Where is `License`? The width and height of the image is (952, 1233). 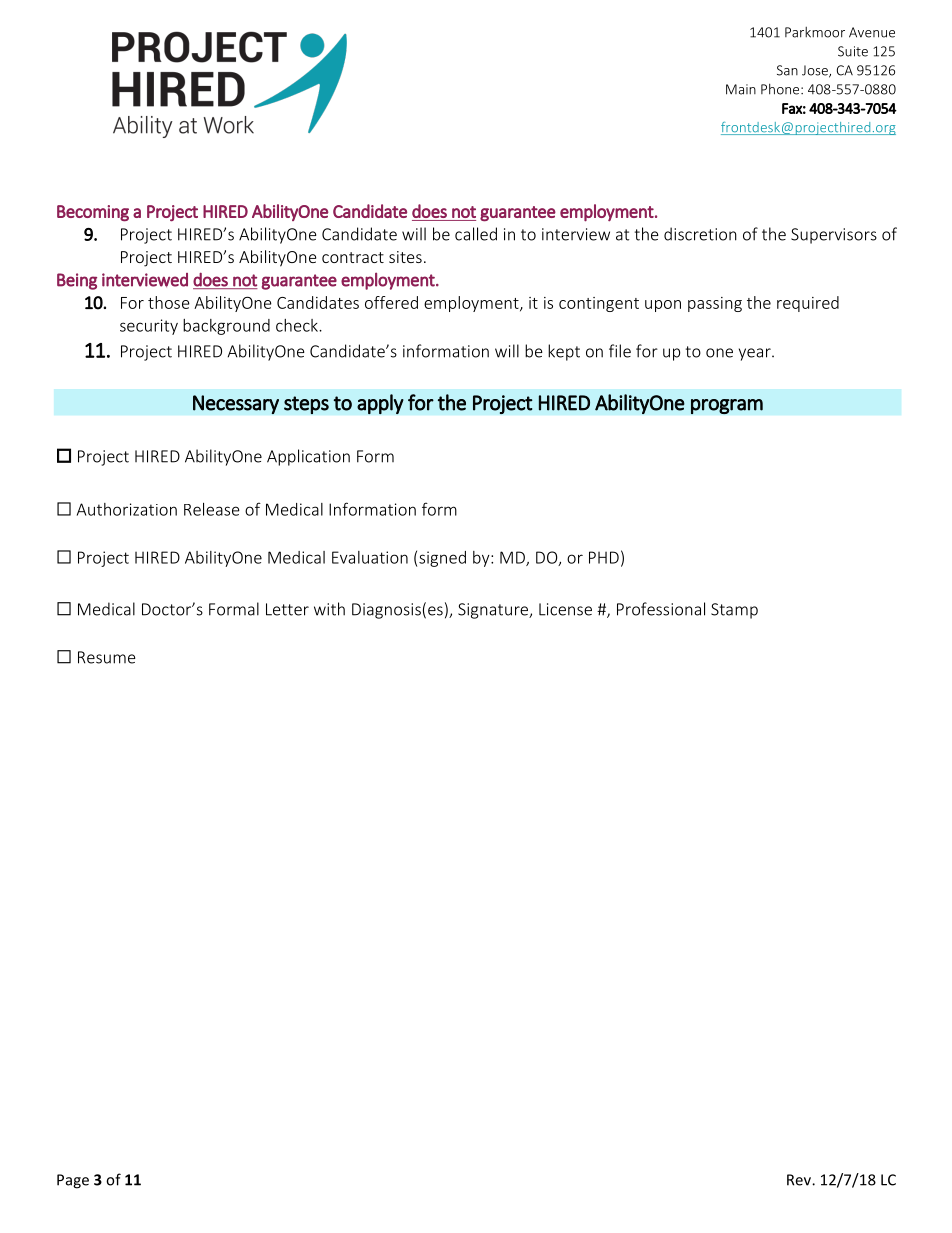
License is located at coordinates (565, 609).
